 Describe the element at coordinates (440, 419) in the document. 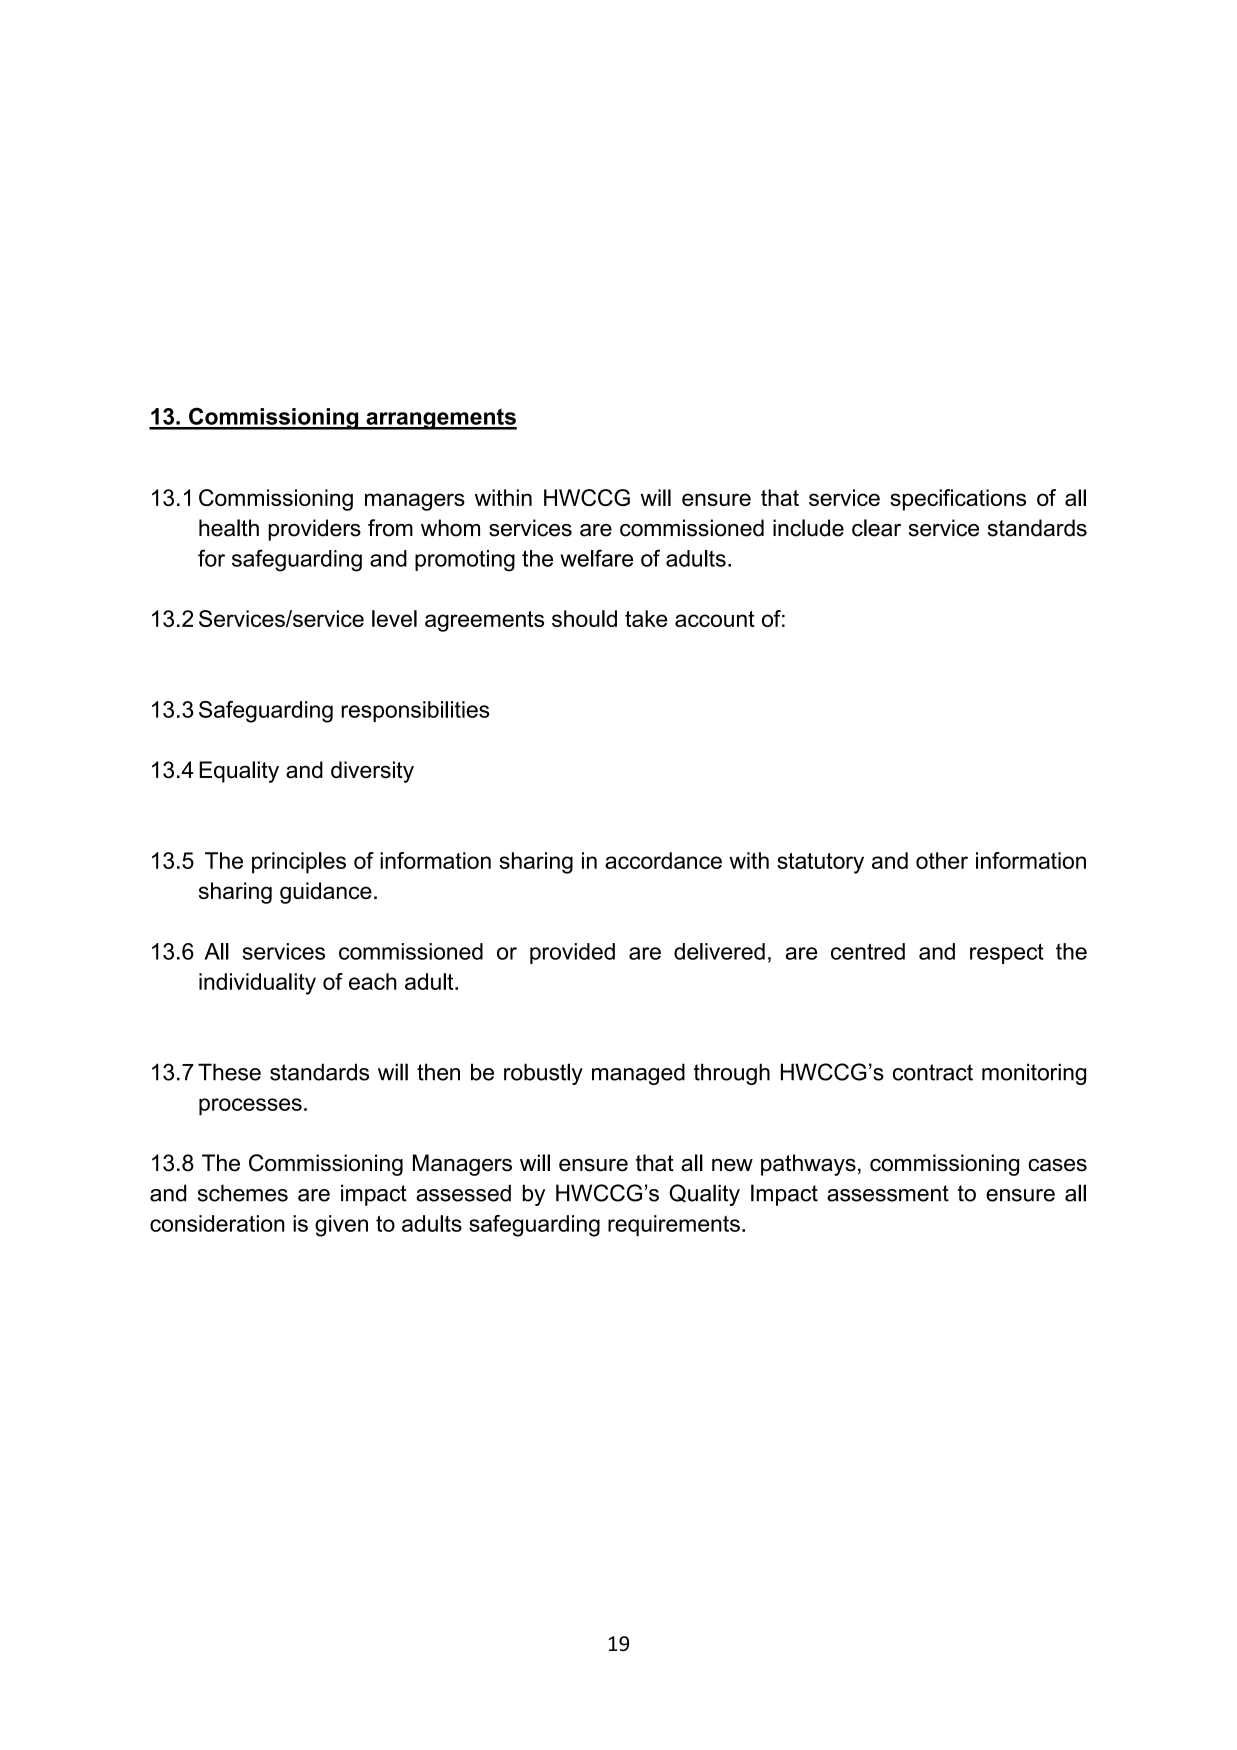

I see `arrangements` at that location.
